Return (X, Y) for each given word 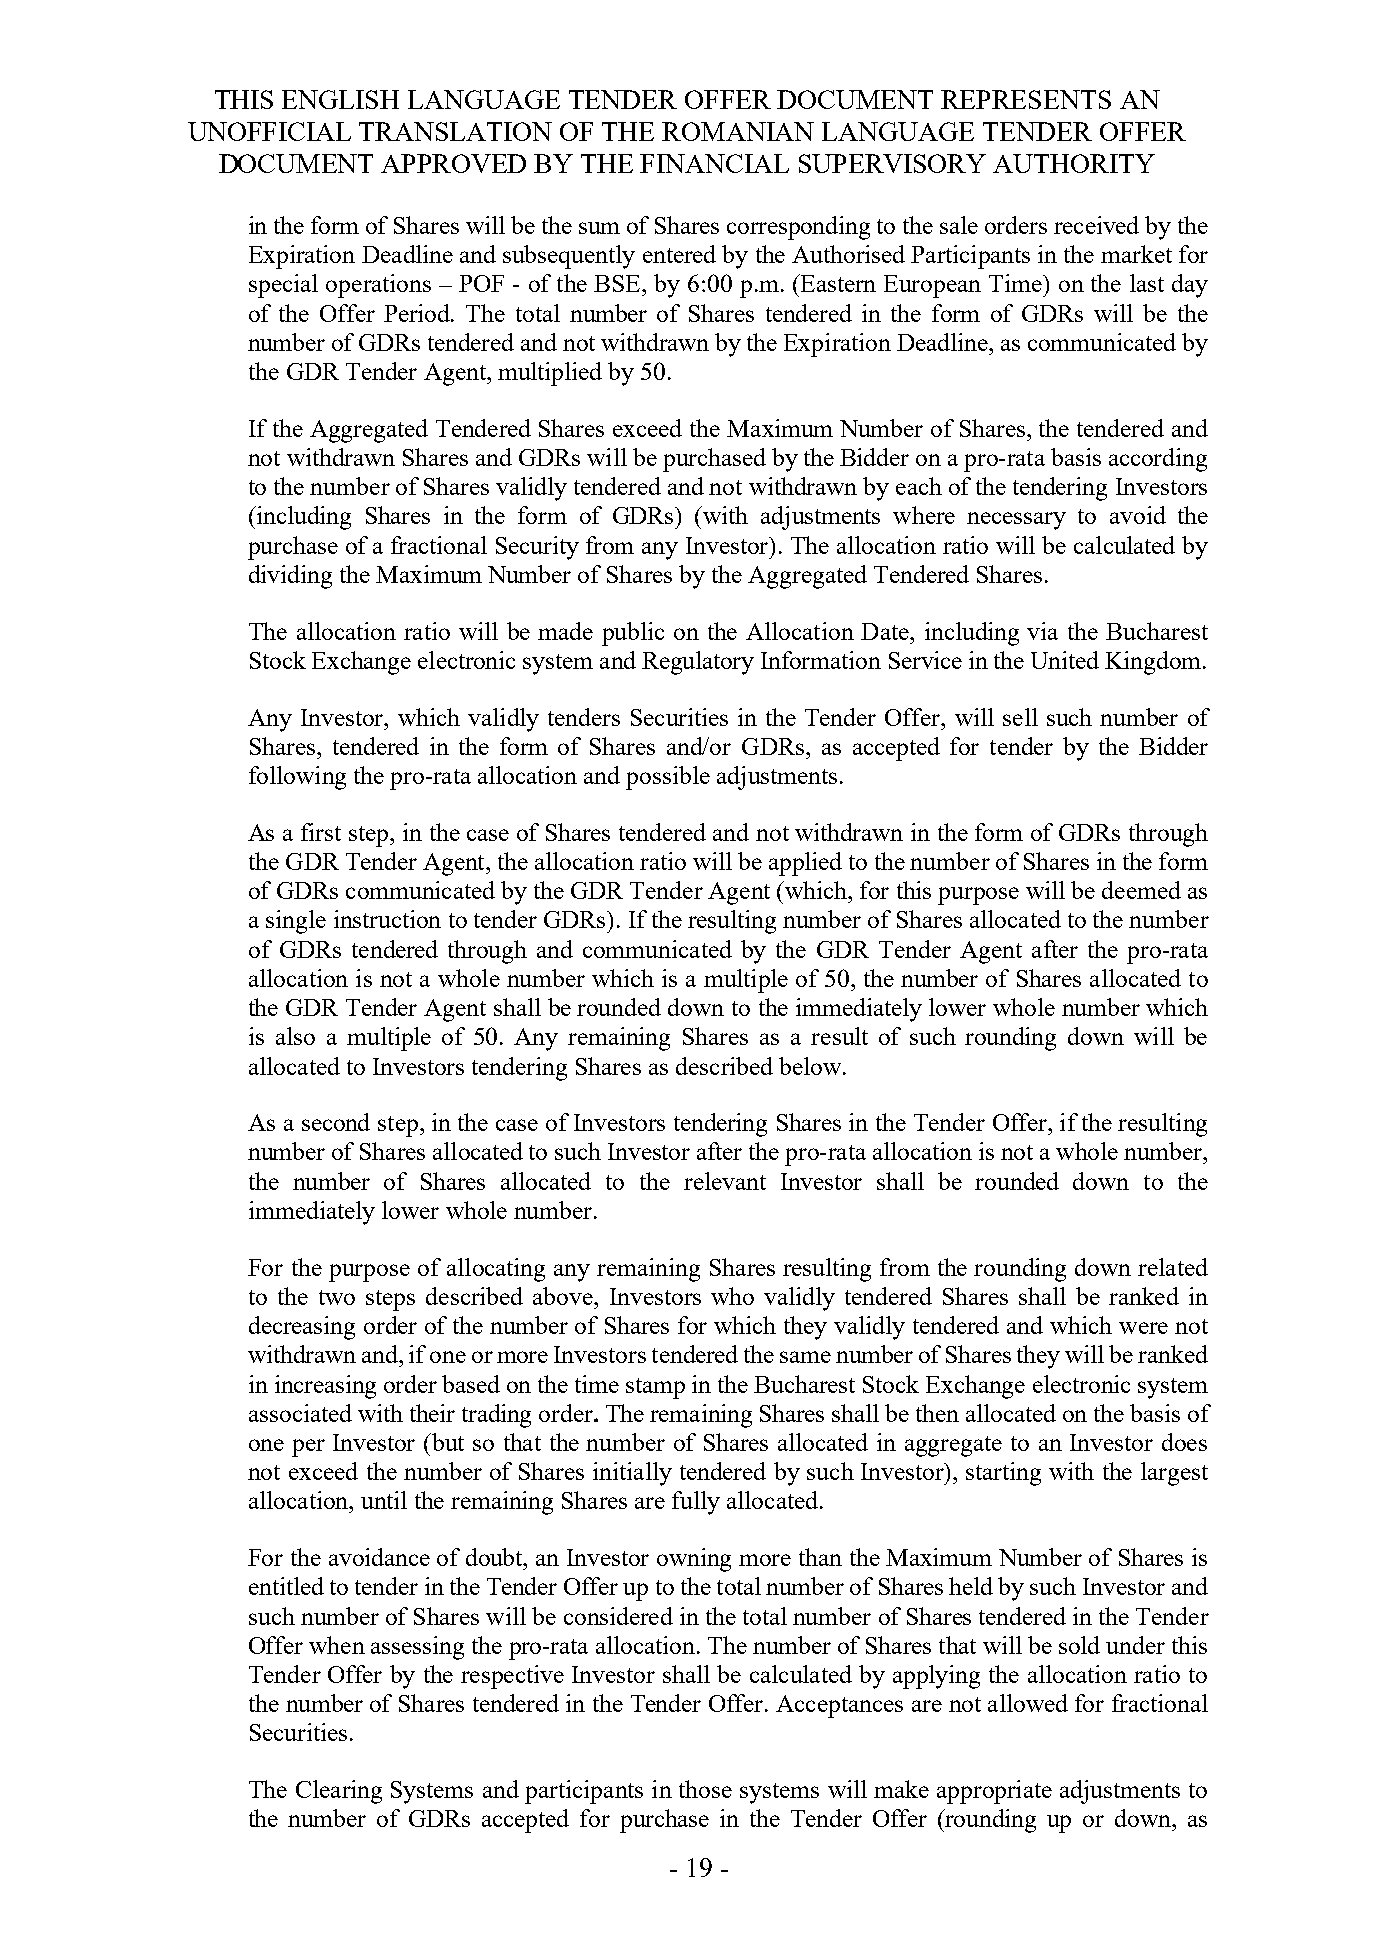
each (919, 486)
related (1173, 1267)
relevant (725, 1181)
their (432, 1413)
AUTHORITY (1074, 163)
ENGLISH (340, 99)
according (1158, 460)
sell (1020, 717)
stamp (655, 1388)
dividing (290, 577)
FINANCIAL (714, 163)
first (321, 832)
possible (668, 778)
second (336, 1122)
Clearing (339, 1792)
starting (1003, 1474)
